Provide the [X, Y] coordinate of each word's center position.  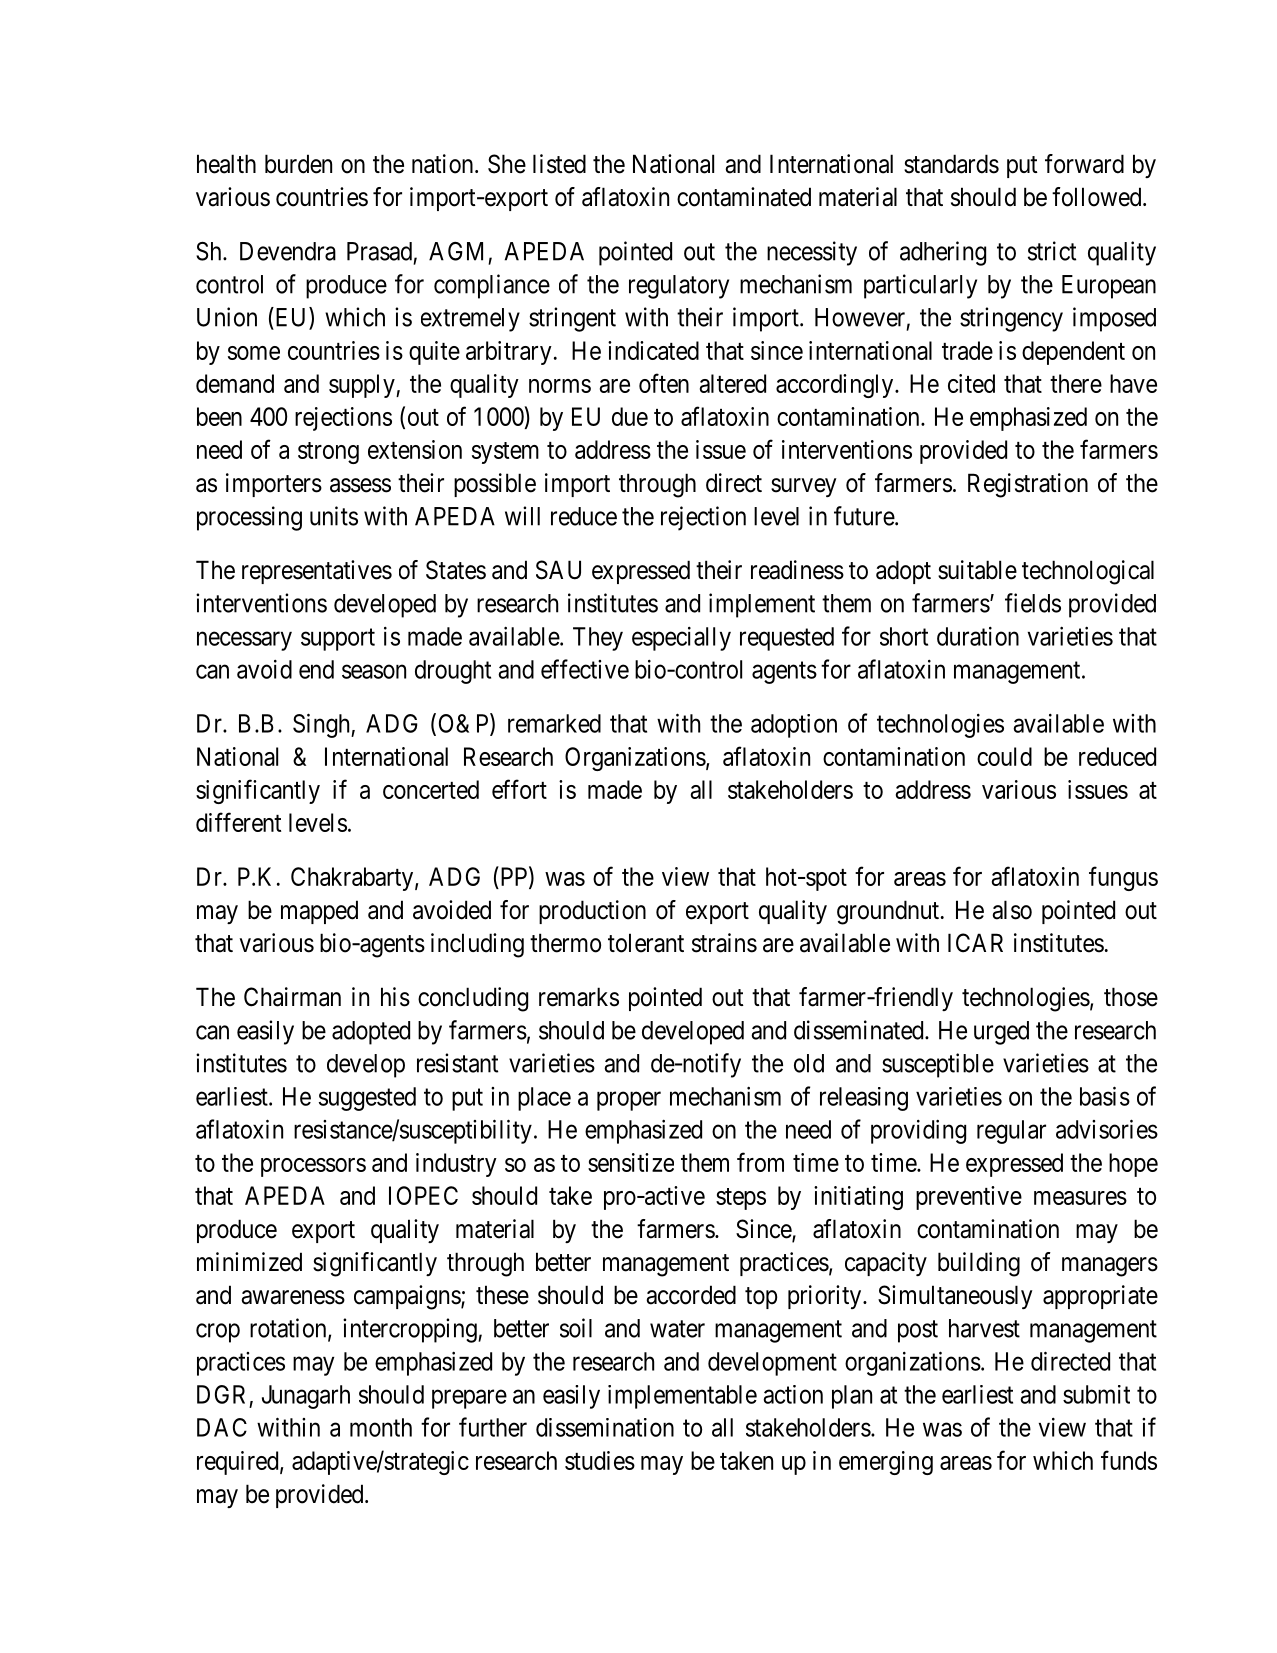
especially [681, 639]
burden [298, 164]
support [338, 639]
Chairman [292, 997]
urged [1001, 1033]
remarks [579, 997]
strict [1052, 251]
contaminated [744, 197]
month [381, 1427]
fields [1033, 603]
